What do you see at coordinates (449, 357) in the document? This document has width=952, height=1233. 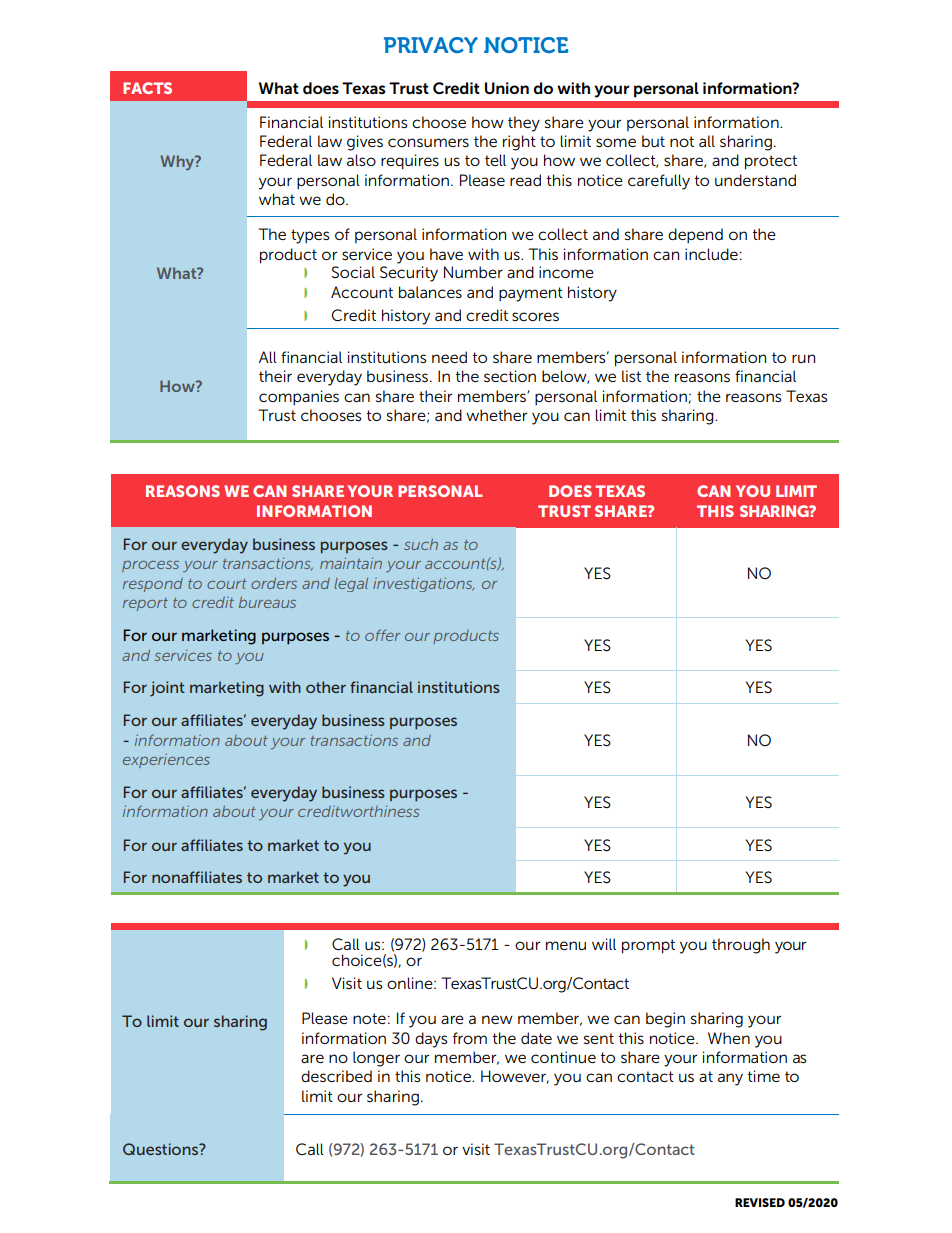 I see `need` at bounding box center [449, 357].
